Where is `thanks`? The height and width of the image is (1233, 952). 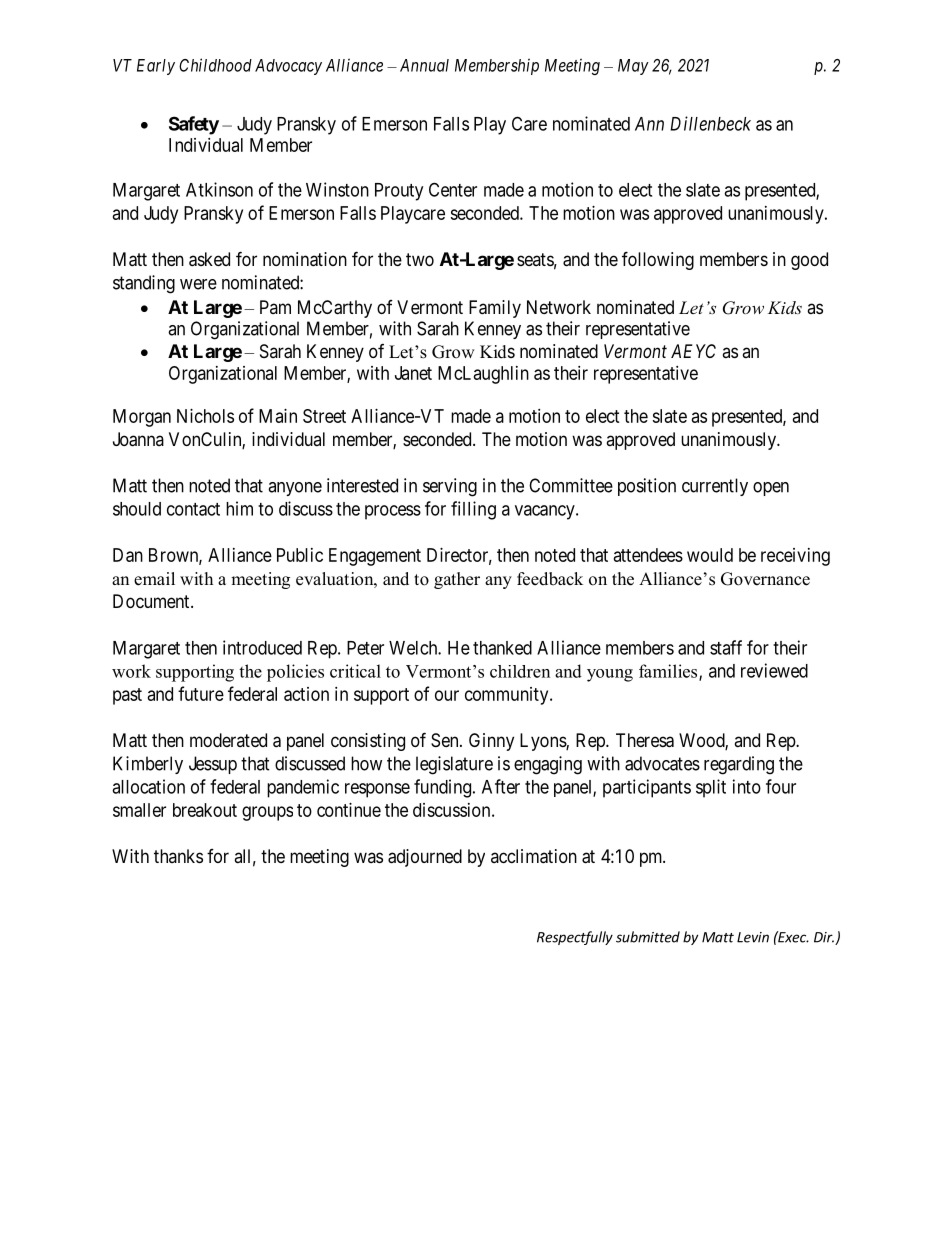 thanks is located at coordinates (178, 856).
